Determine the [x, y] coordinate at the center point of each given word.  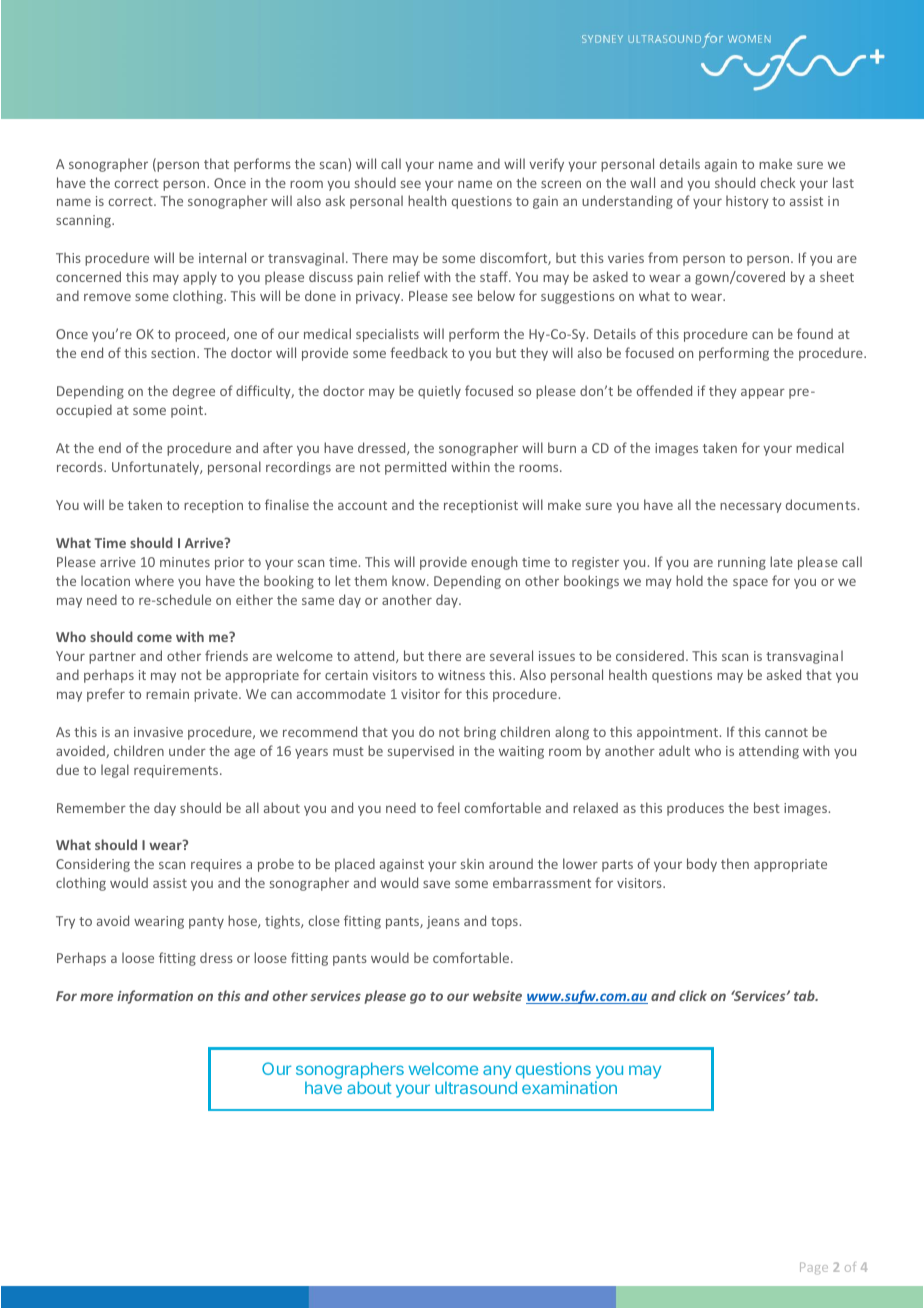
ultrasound [476, 1087]
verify [546, 165]
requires [216, 865]
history [747, 202]
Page [814, 1268]
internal [222, 257]
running [742, 563]
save [436, 884]
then [735, 863]
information [155, 997]
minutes [185, 562]
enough [494, 563]
